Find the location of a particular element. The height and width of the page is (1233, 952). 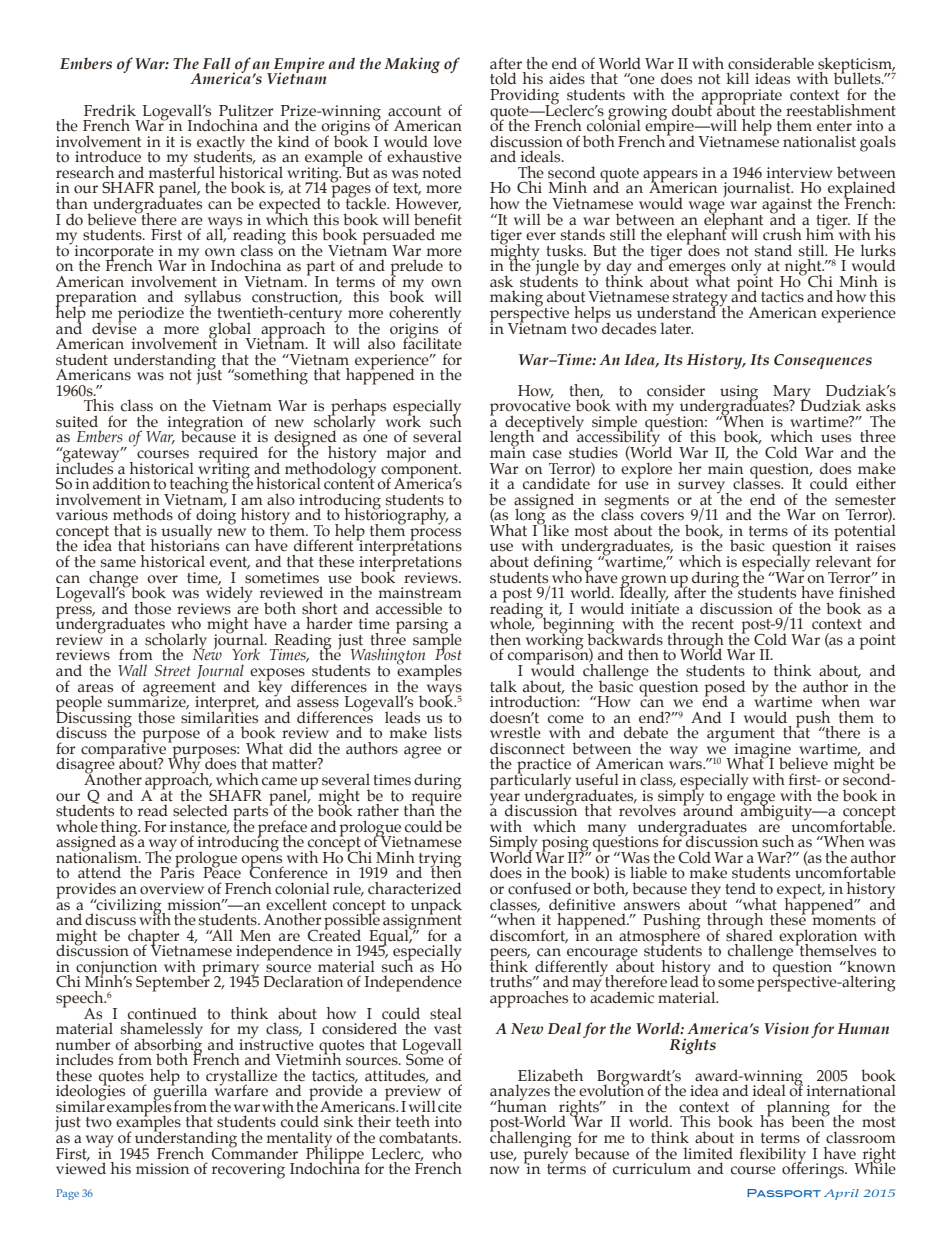

told is located at coordinates (503, 78).
